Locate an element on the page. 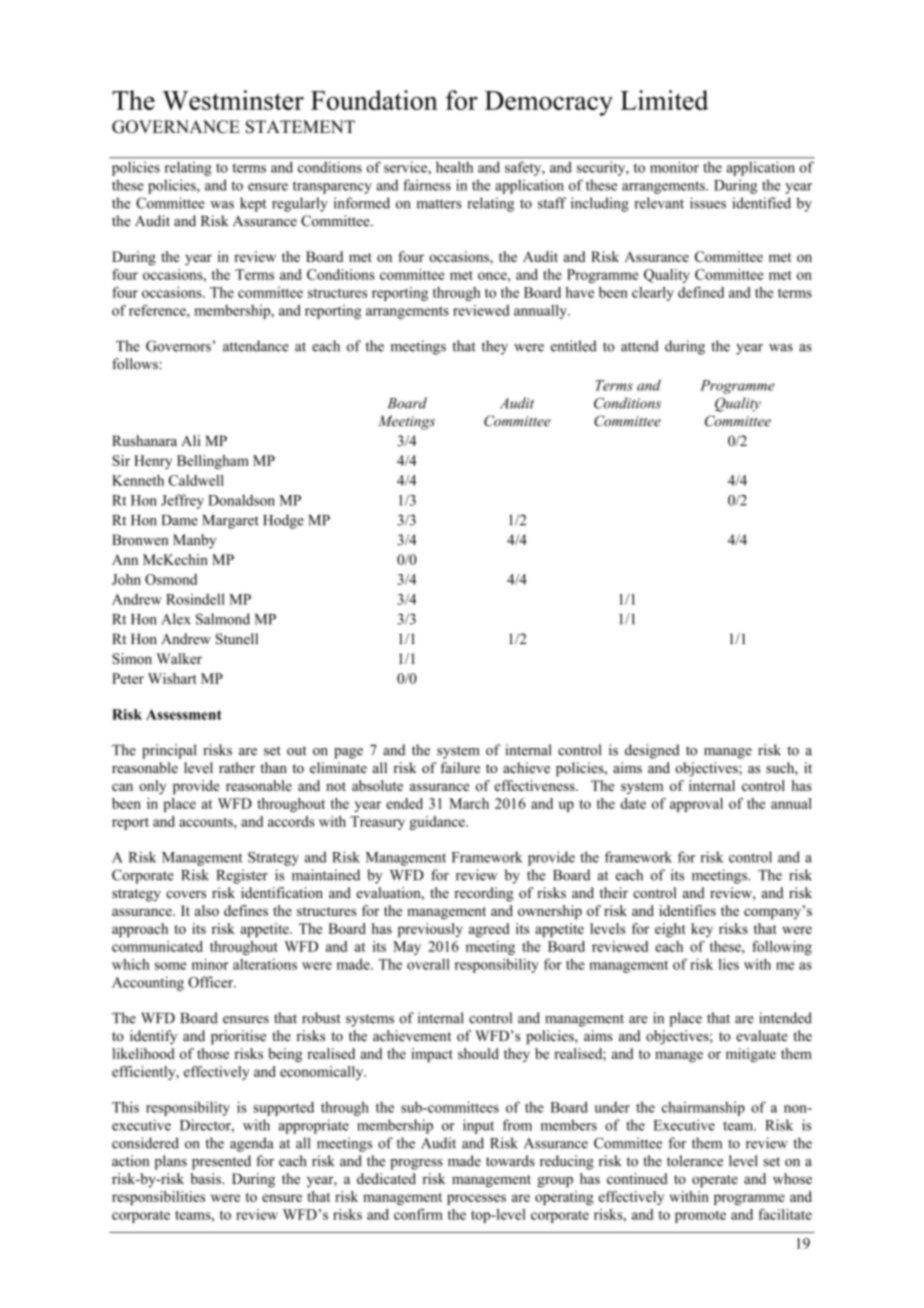 Image resolution: width=924 pixels, height=1308 pixels. monitor is located at coordinates (674, 167).
